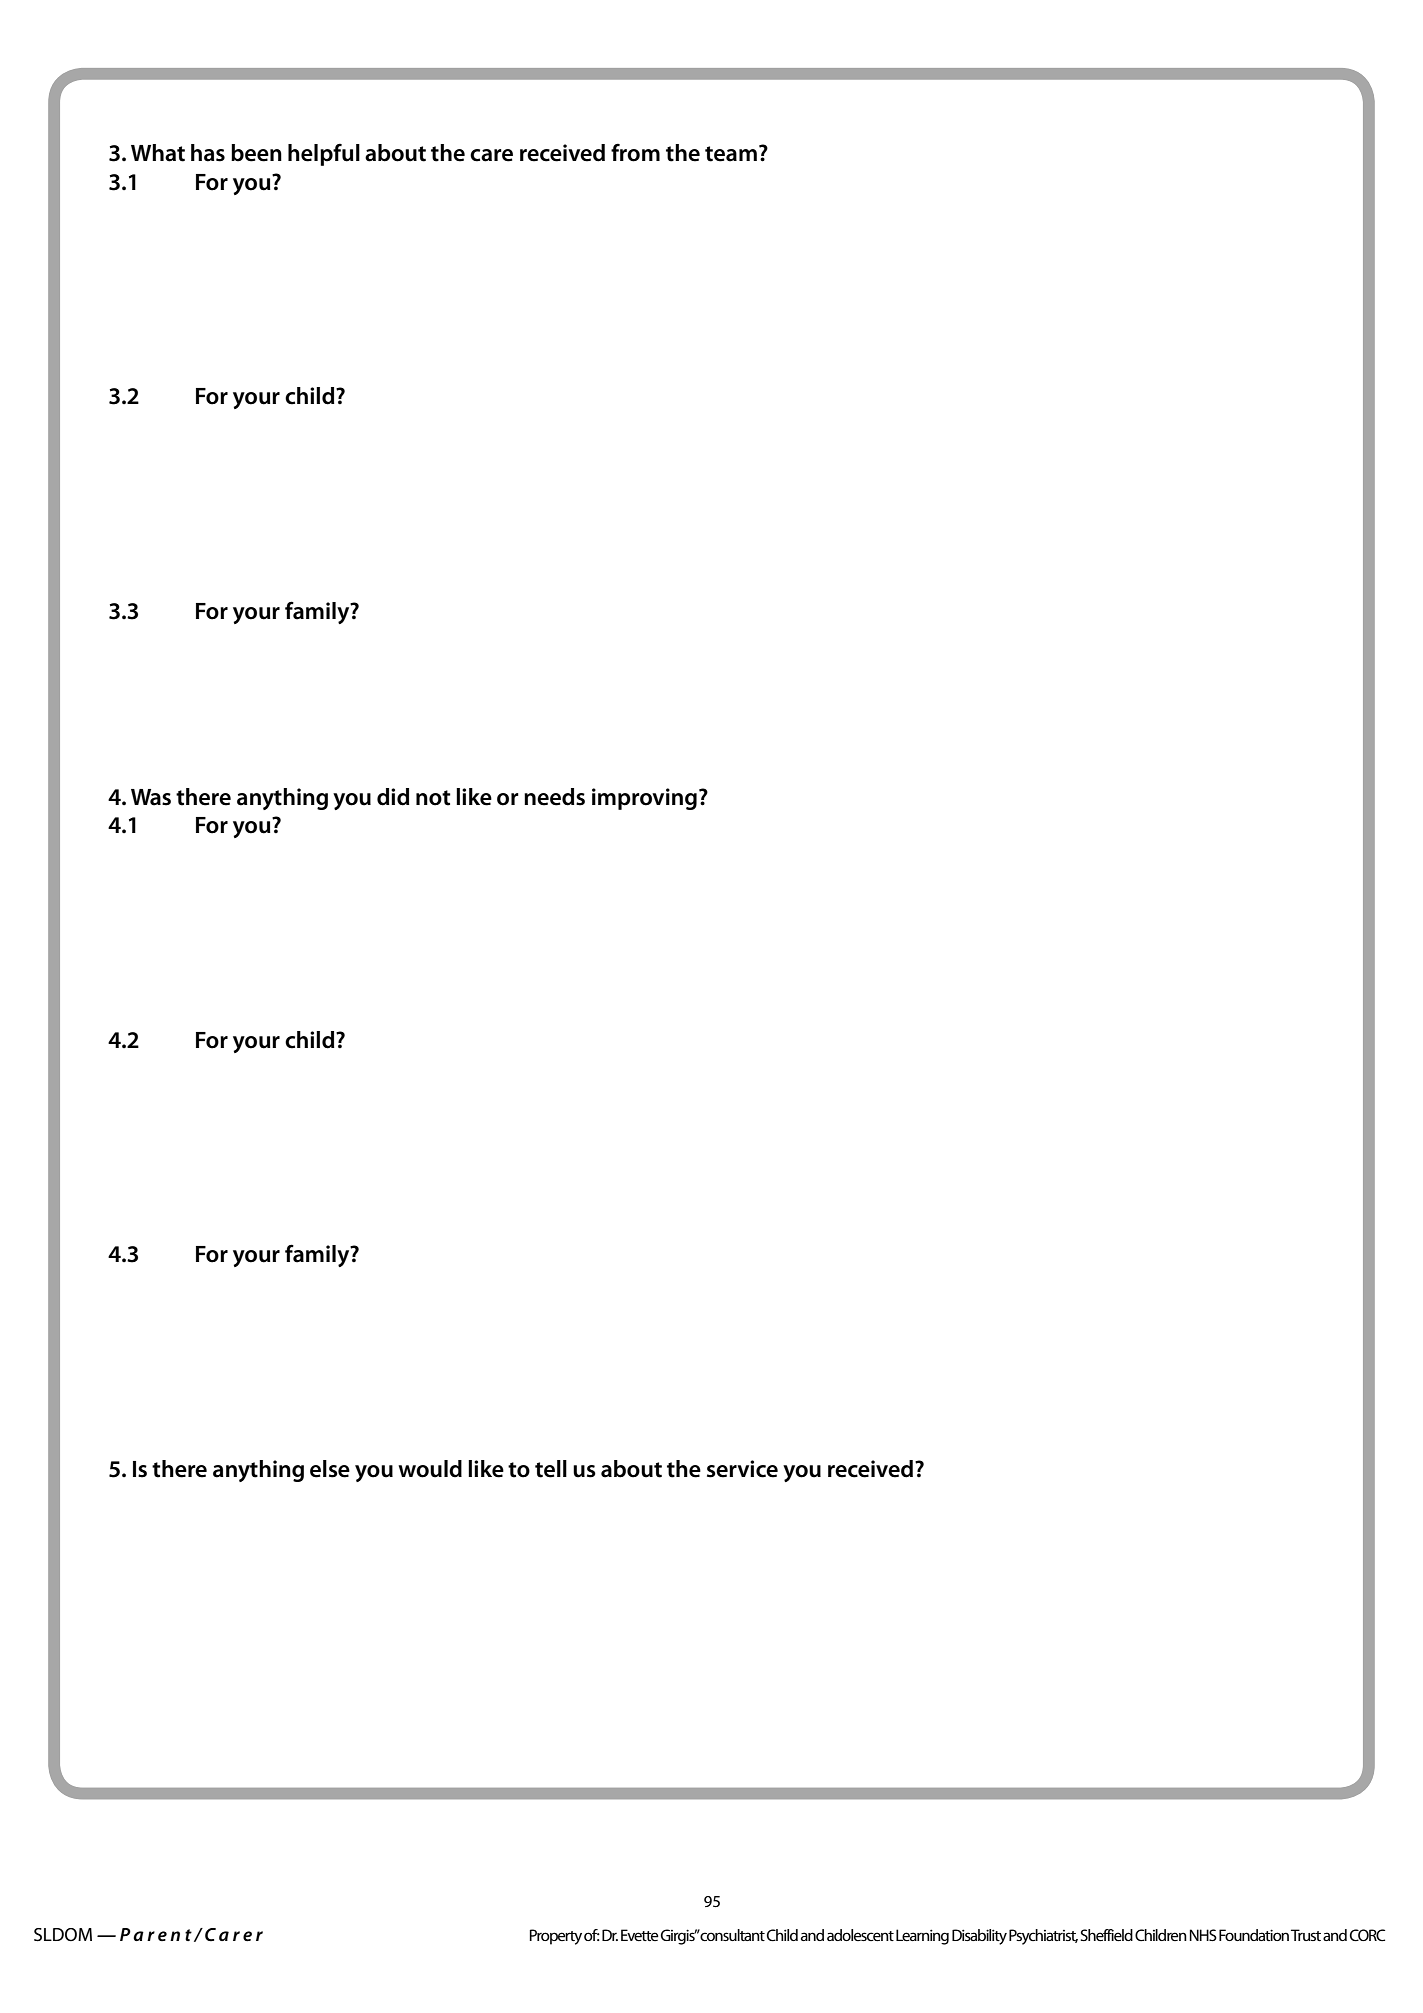 This image has width=1423, height=2013. What do you see at coordinates (393, 797) in the image?
I see `did` at bounding box center [393, 797].
